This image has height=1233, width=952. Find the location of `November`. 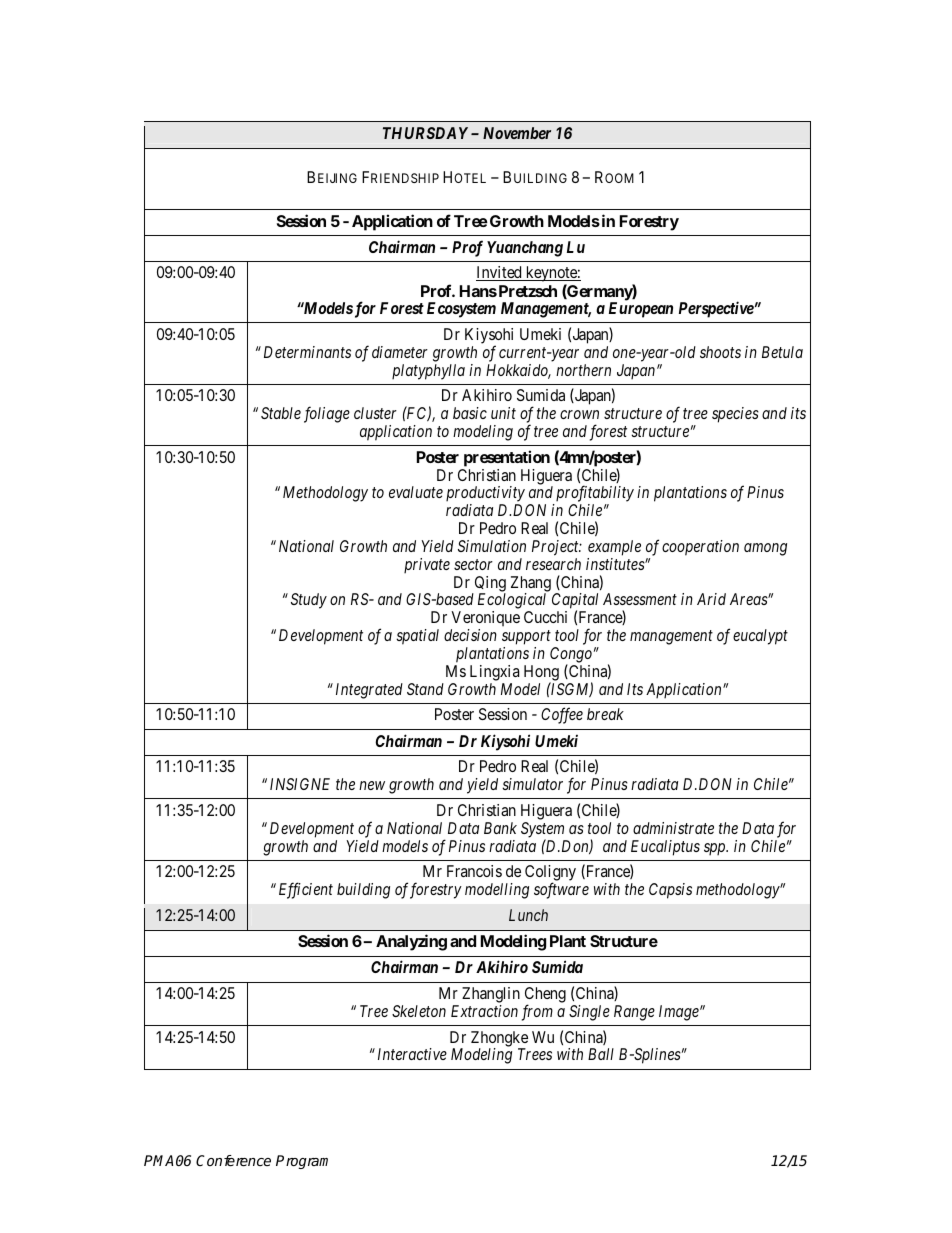

November is located at coordinates (517, 133).
